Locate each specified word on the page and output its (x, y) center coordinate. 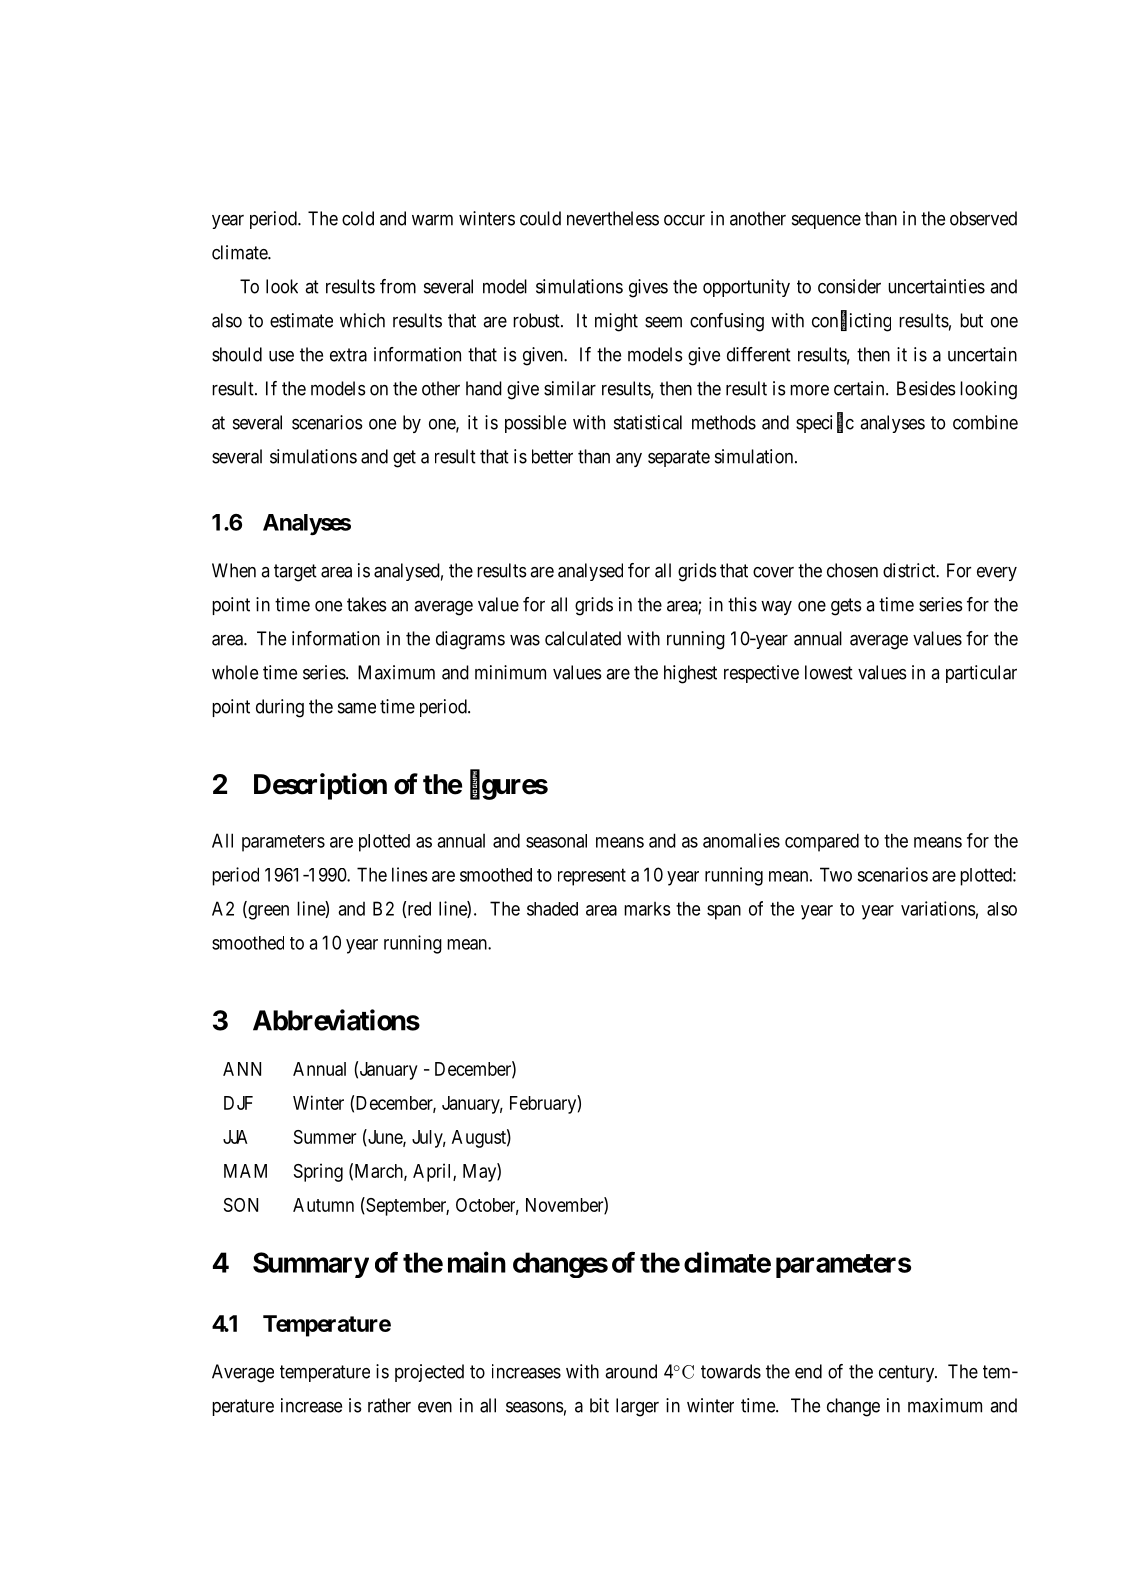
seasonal (556, 841)
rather (389, 1405)
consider (849, 286)
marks (647, 909)
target (295, 573)
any (629, 460)
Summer (325, 1137)
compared (822, 842)
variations (938, 908)
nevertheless (613, 218)
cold (358, 218)
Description (320, 786)
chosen (852, 570)
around (631, 1371)
